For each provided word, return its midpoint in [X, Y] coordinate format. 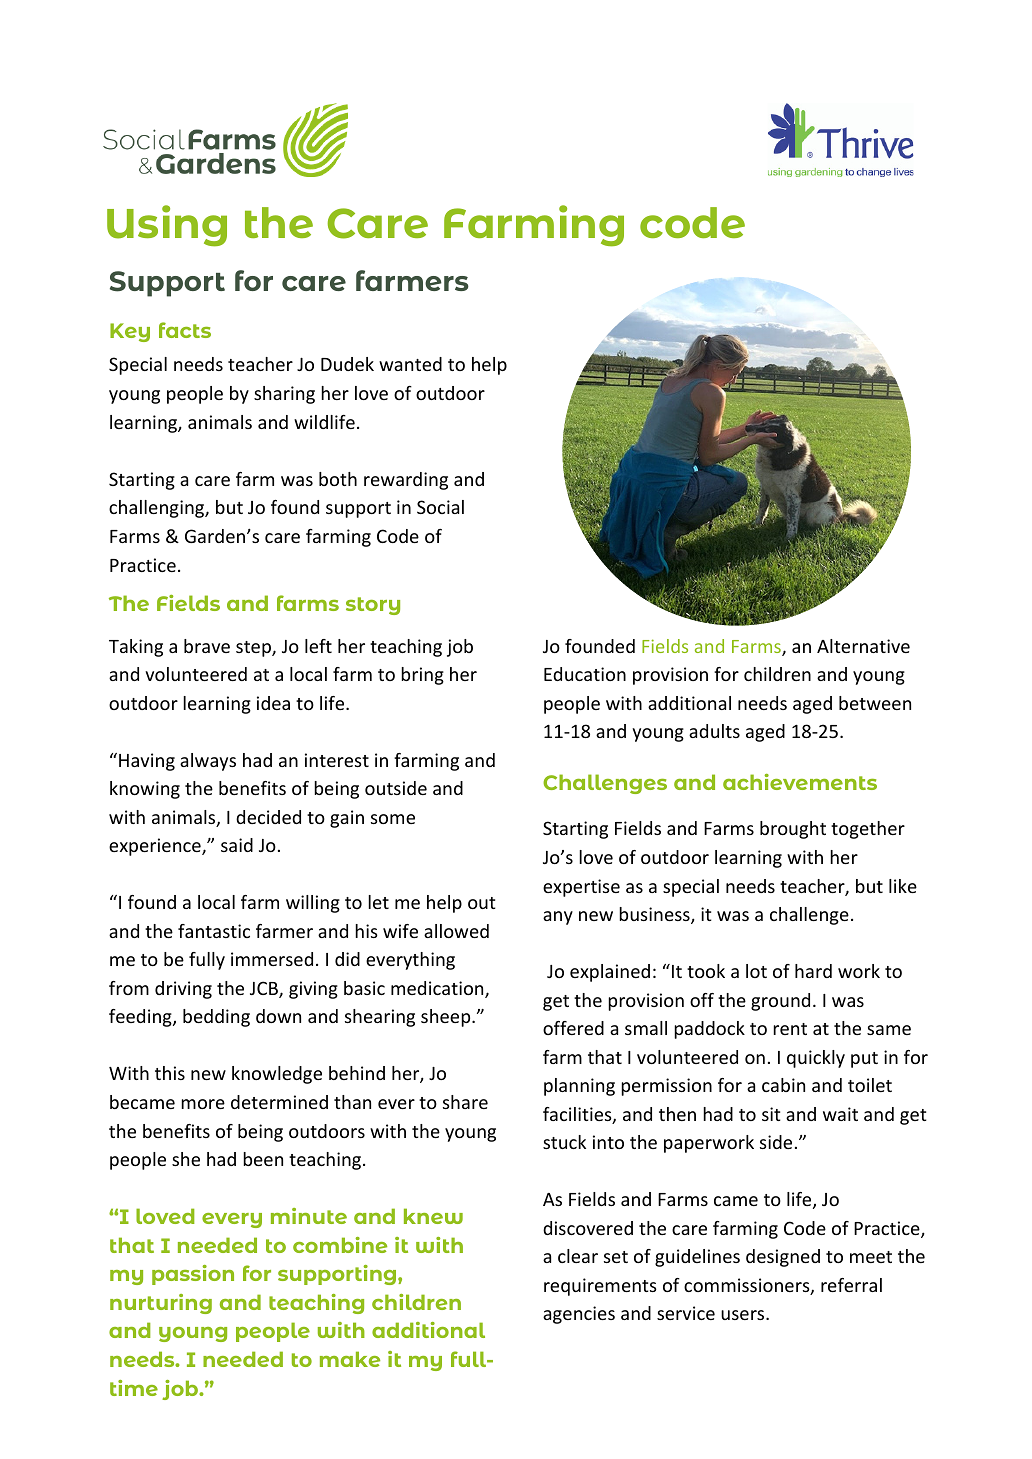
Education [585, 674]
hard [813, 971]
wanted [410, 364]
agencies [579, 1315]
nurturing [161, 1304]
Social [440, 507]
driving [183, 990]
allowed [456, 931]
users [744, 1315]
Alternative [863, 646]
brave [207, 646]
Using [167, 226]
